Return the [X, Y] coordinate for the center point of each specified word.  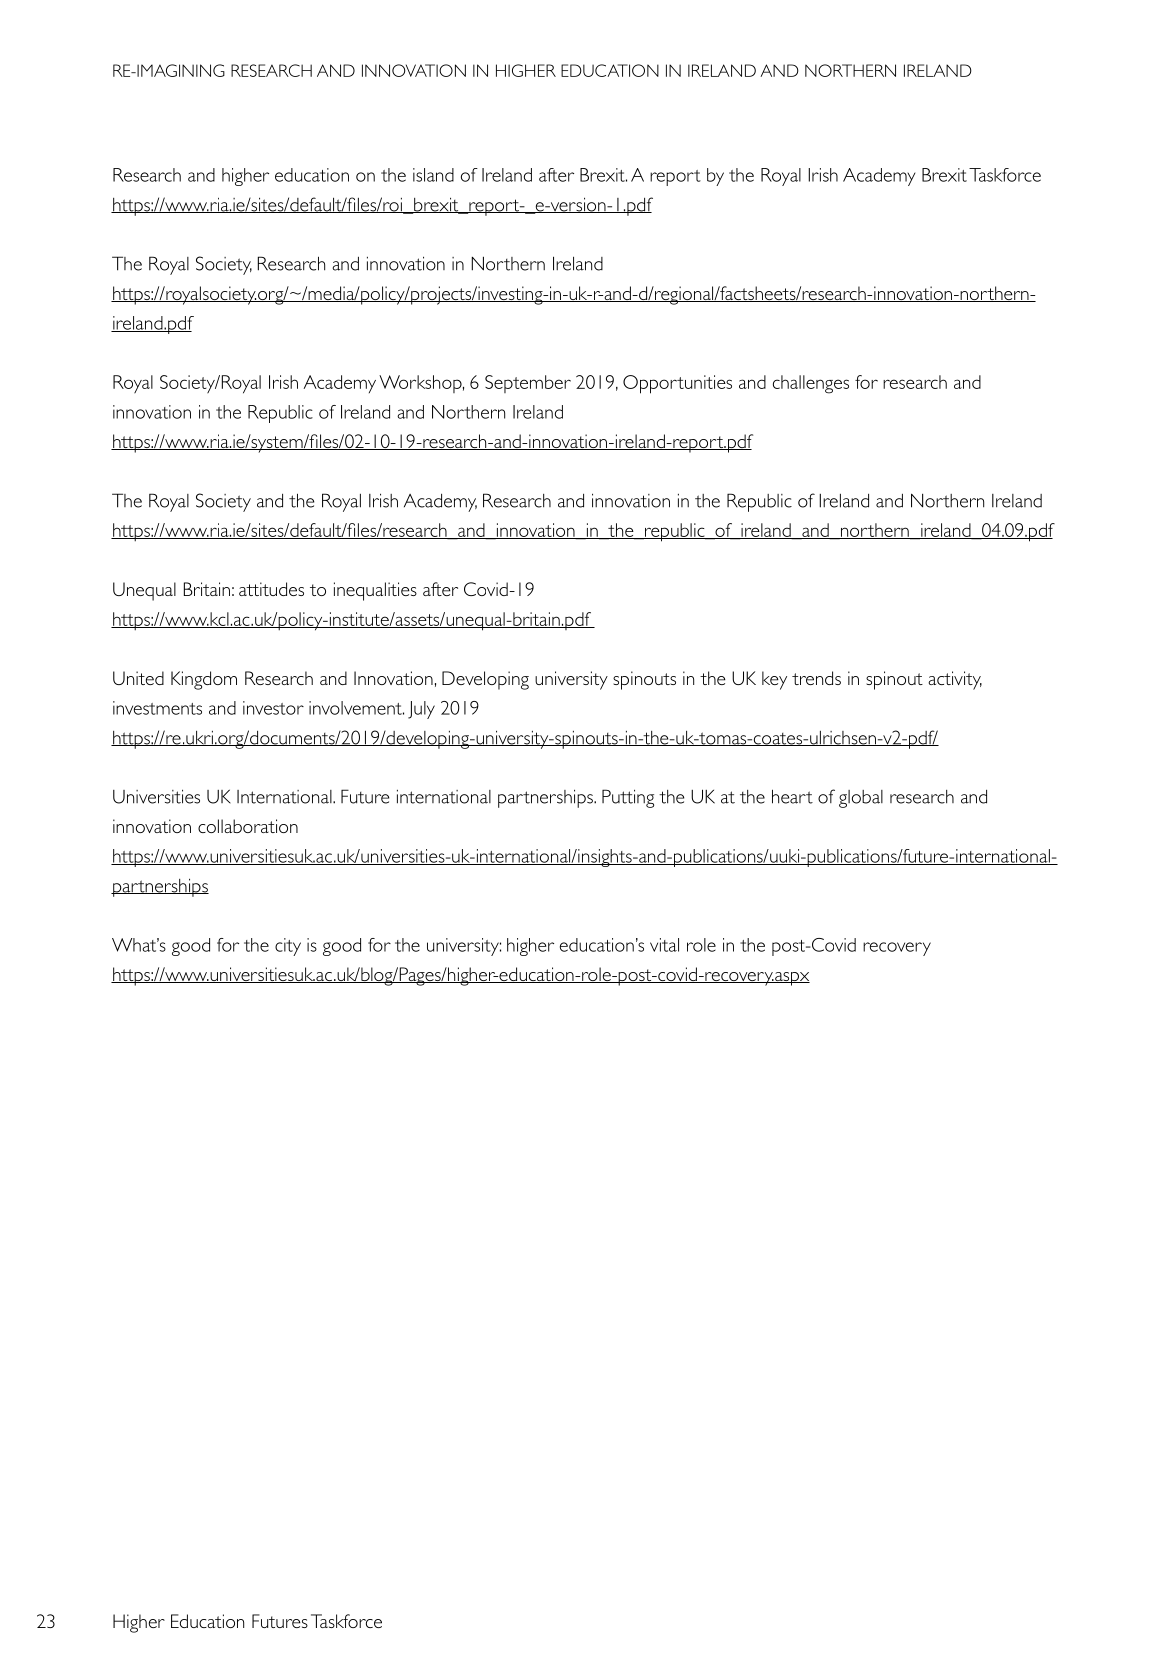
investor [273, 708]
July [421, 710]
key [774, 680]
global [861, 799]
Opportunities [677, 384]
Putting [628, 798]
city [288, 947]
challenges [811, 384]
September [528, 384]
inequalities [375, 591]
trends [816, 678]
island [433, 175]
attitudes [271, 589]
